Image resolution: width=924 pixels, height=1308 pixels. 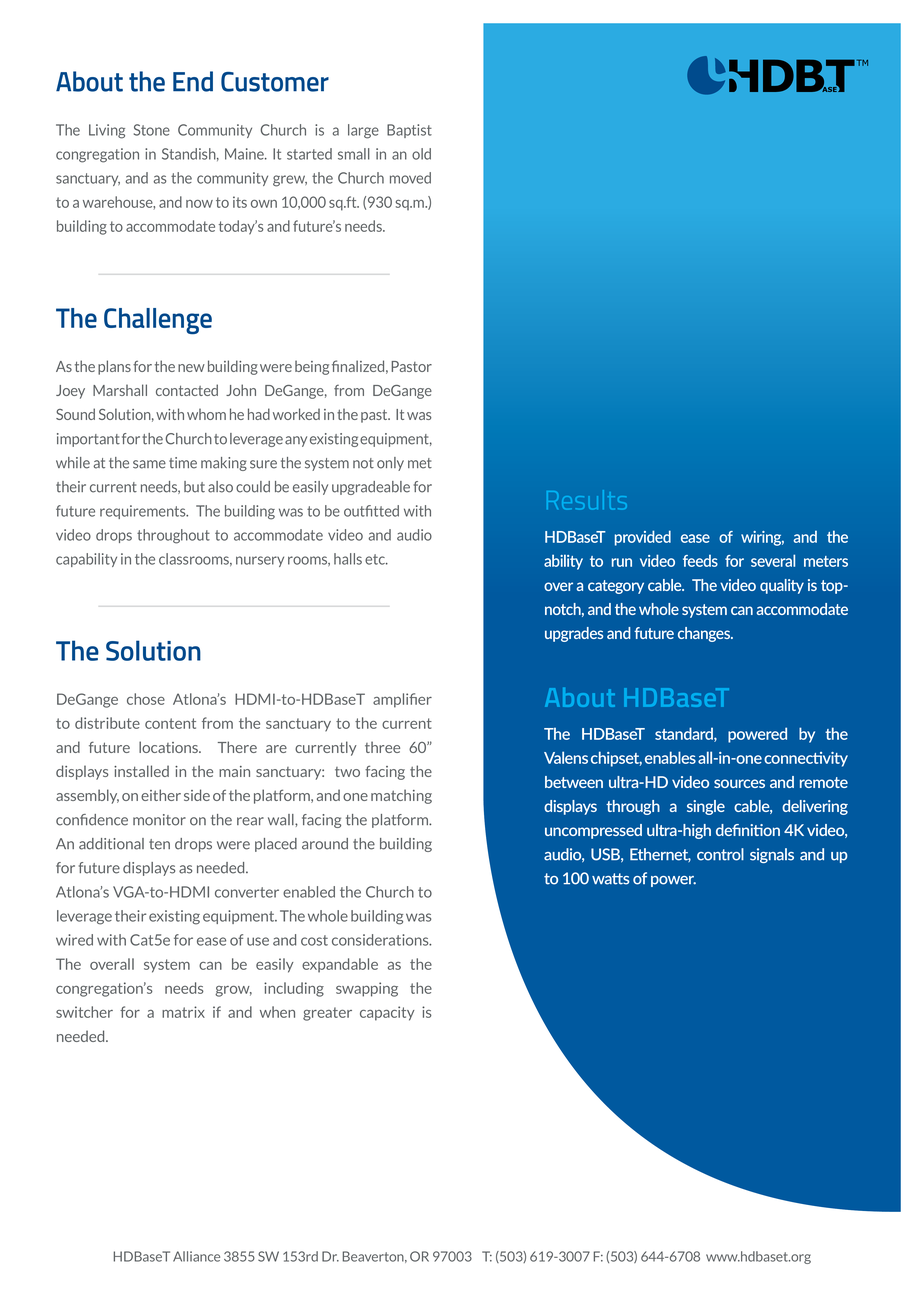 I want to click on capacity, so click(x=387, y=1013).
